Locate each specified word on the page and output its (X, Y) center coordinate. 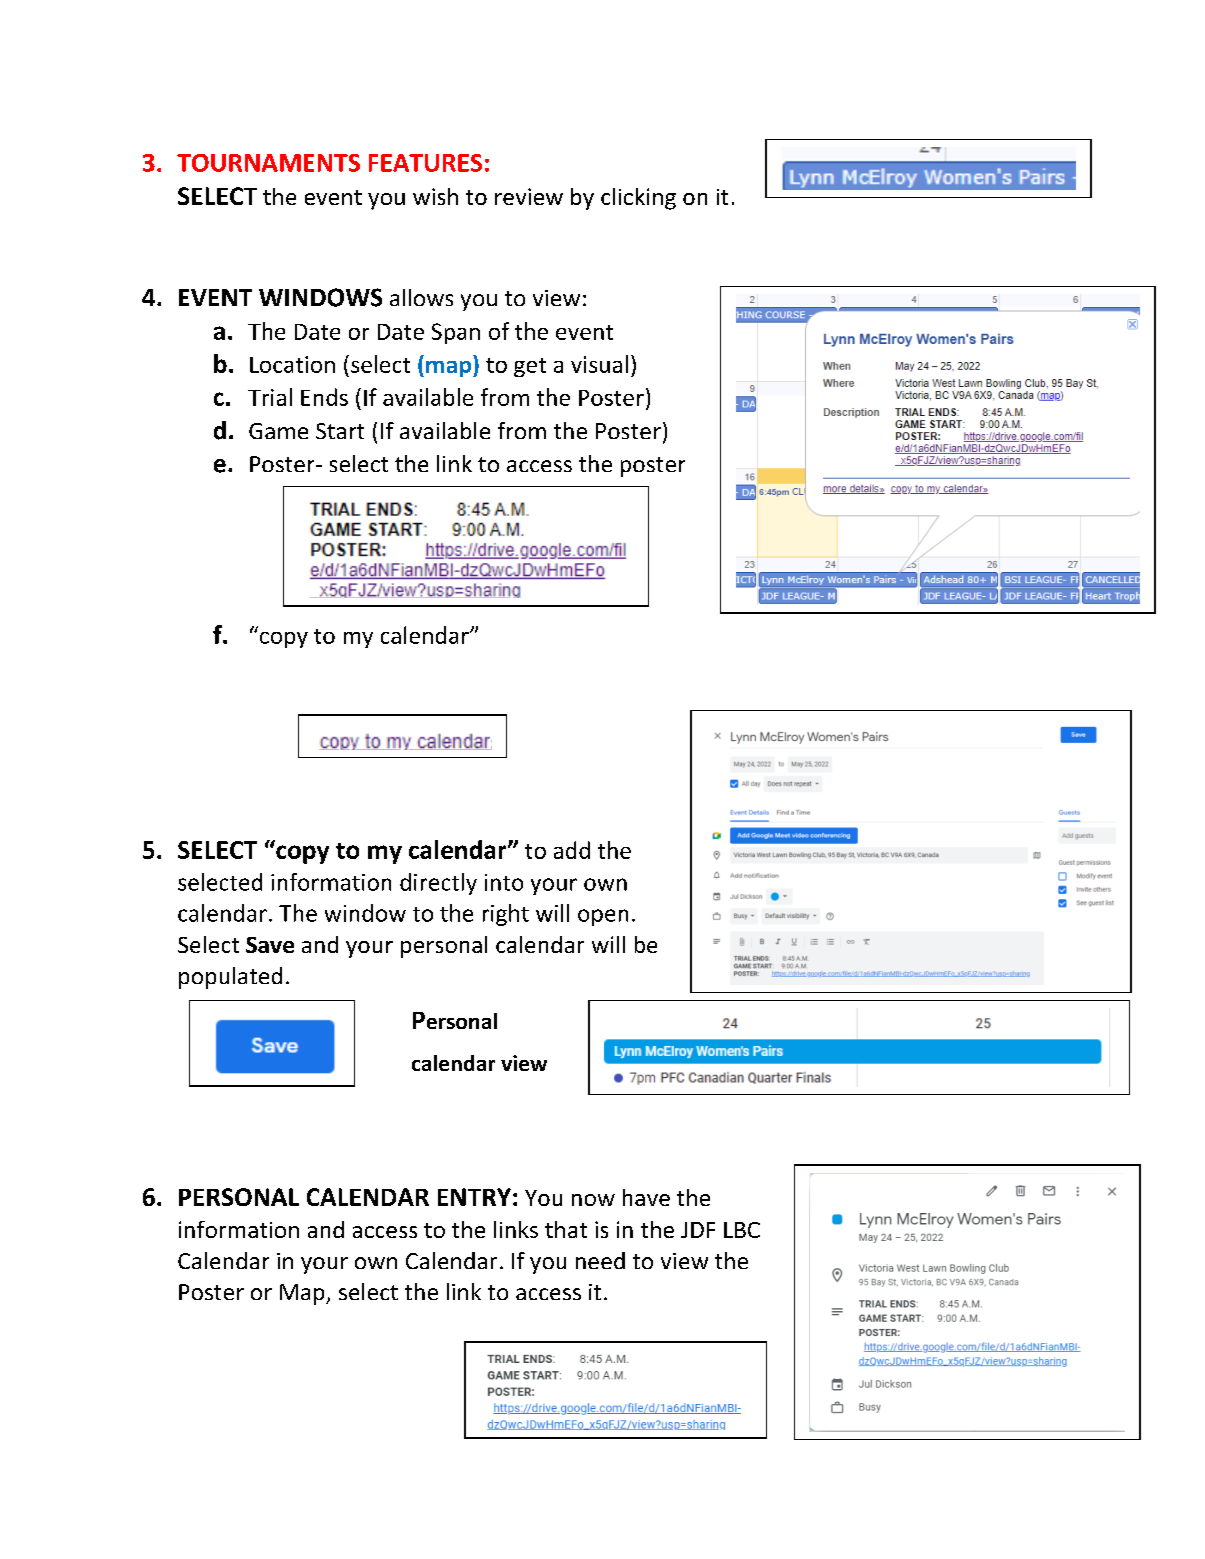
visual (599, 364)
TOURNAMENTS (268, 163)
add (572, 850)
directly (438, 884)
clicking (638, 199)
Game (278, 431)
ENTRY (474, 1197)
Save (270, 945)
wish (435, 196)
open (603, 917)
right (506, 915)
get (530, 367)
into (504, 882)
